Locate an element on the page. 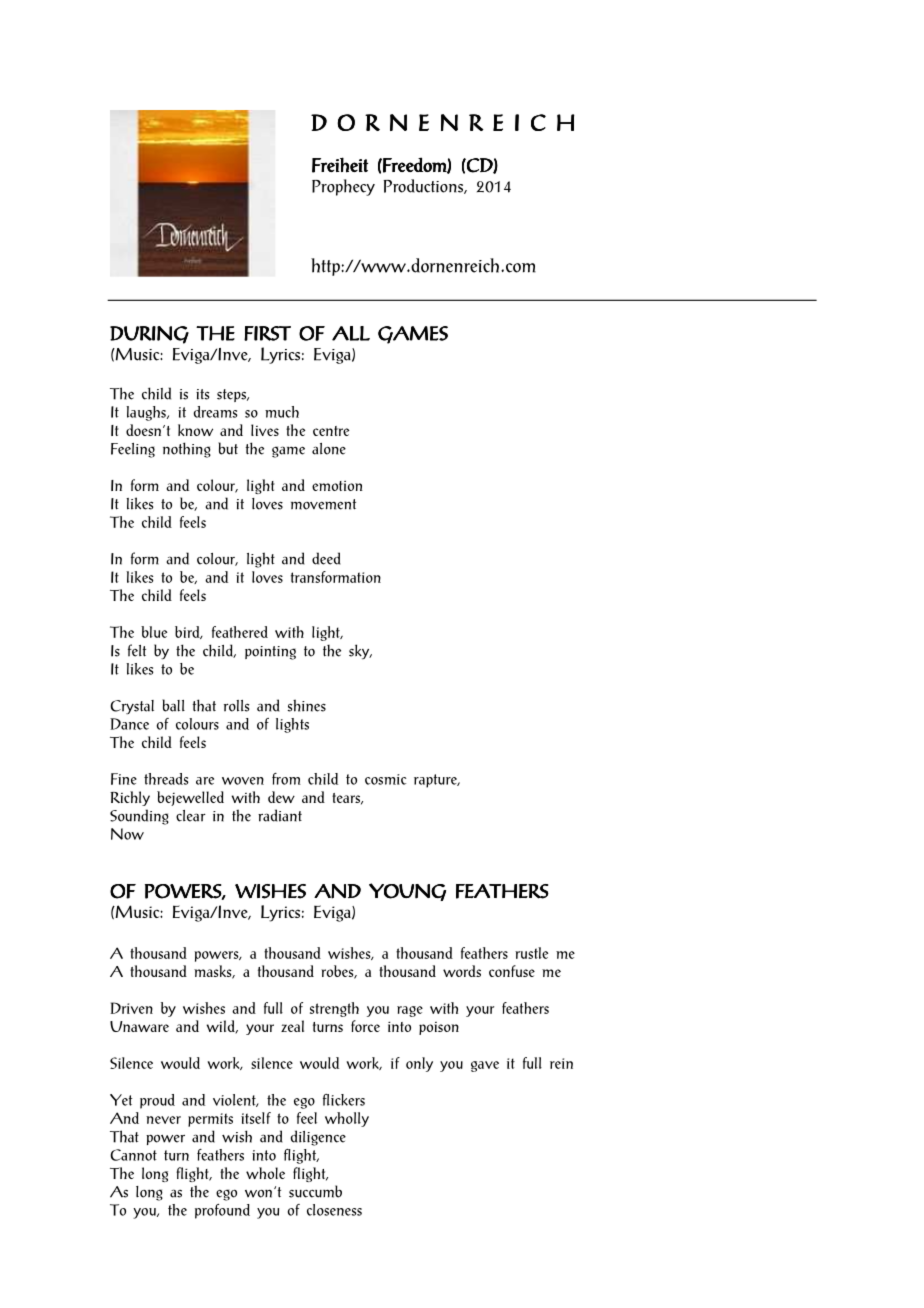 The width and height of the document is (924, 1308). alone is located at coordinates (329, 449).
